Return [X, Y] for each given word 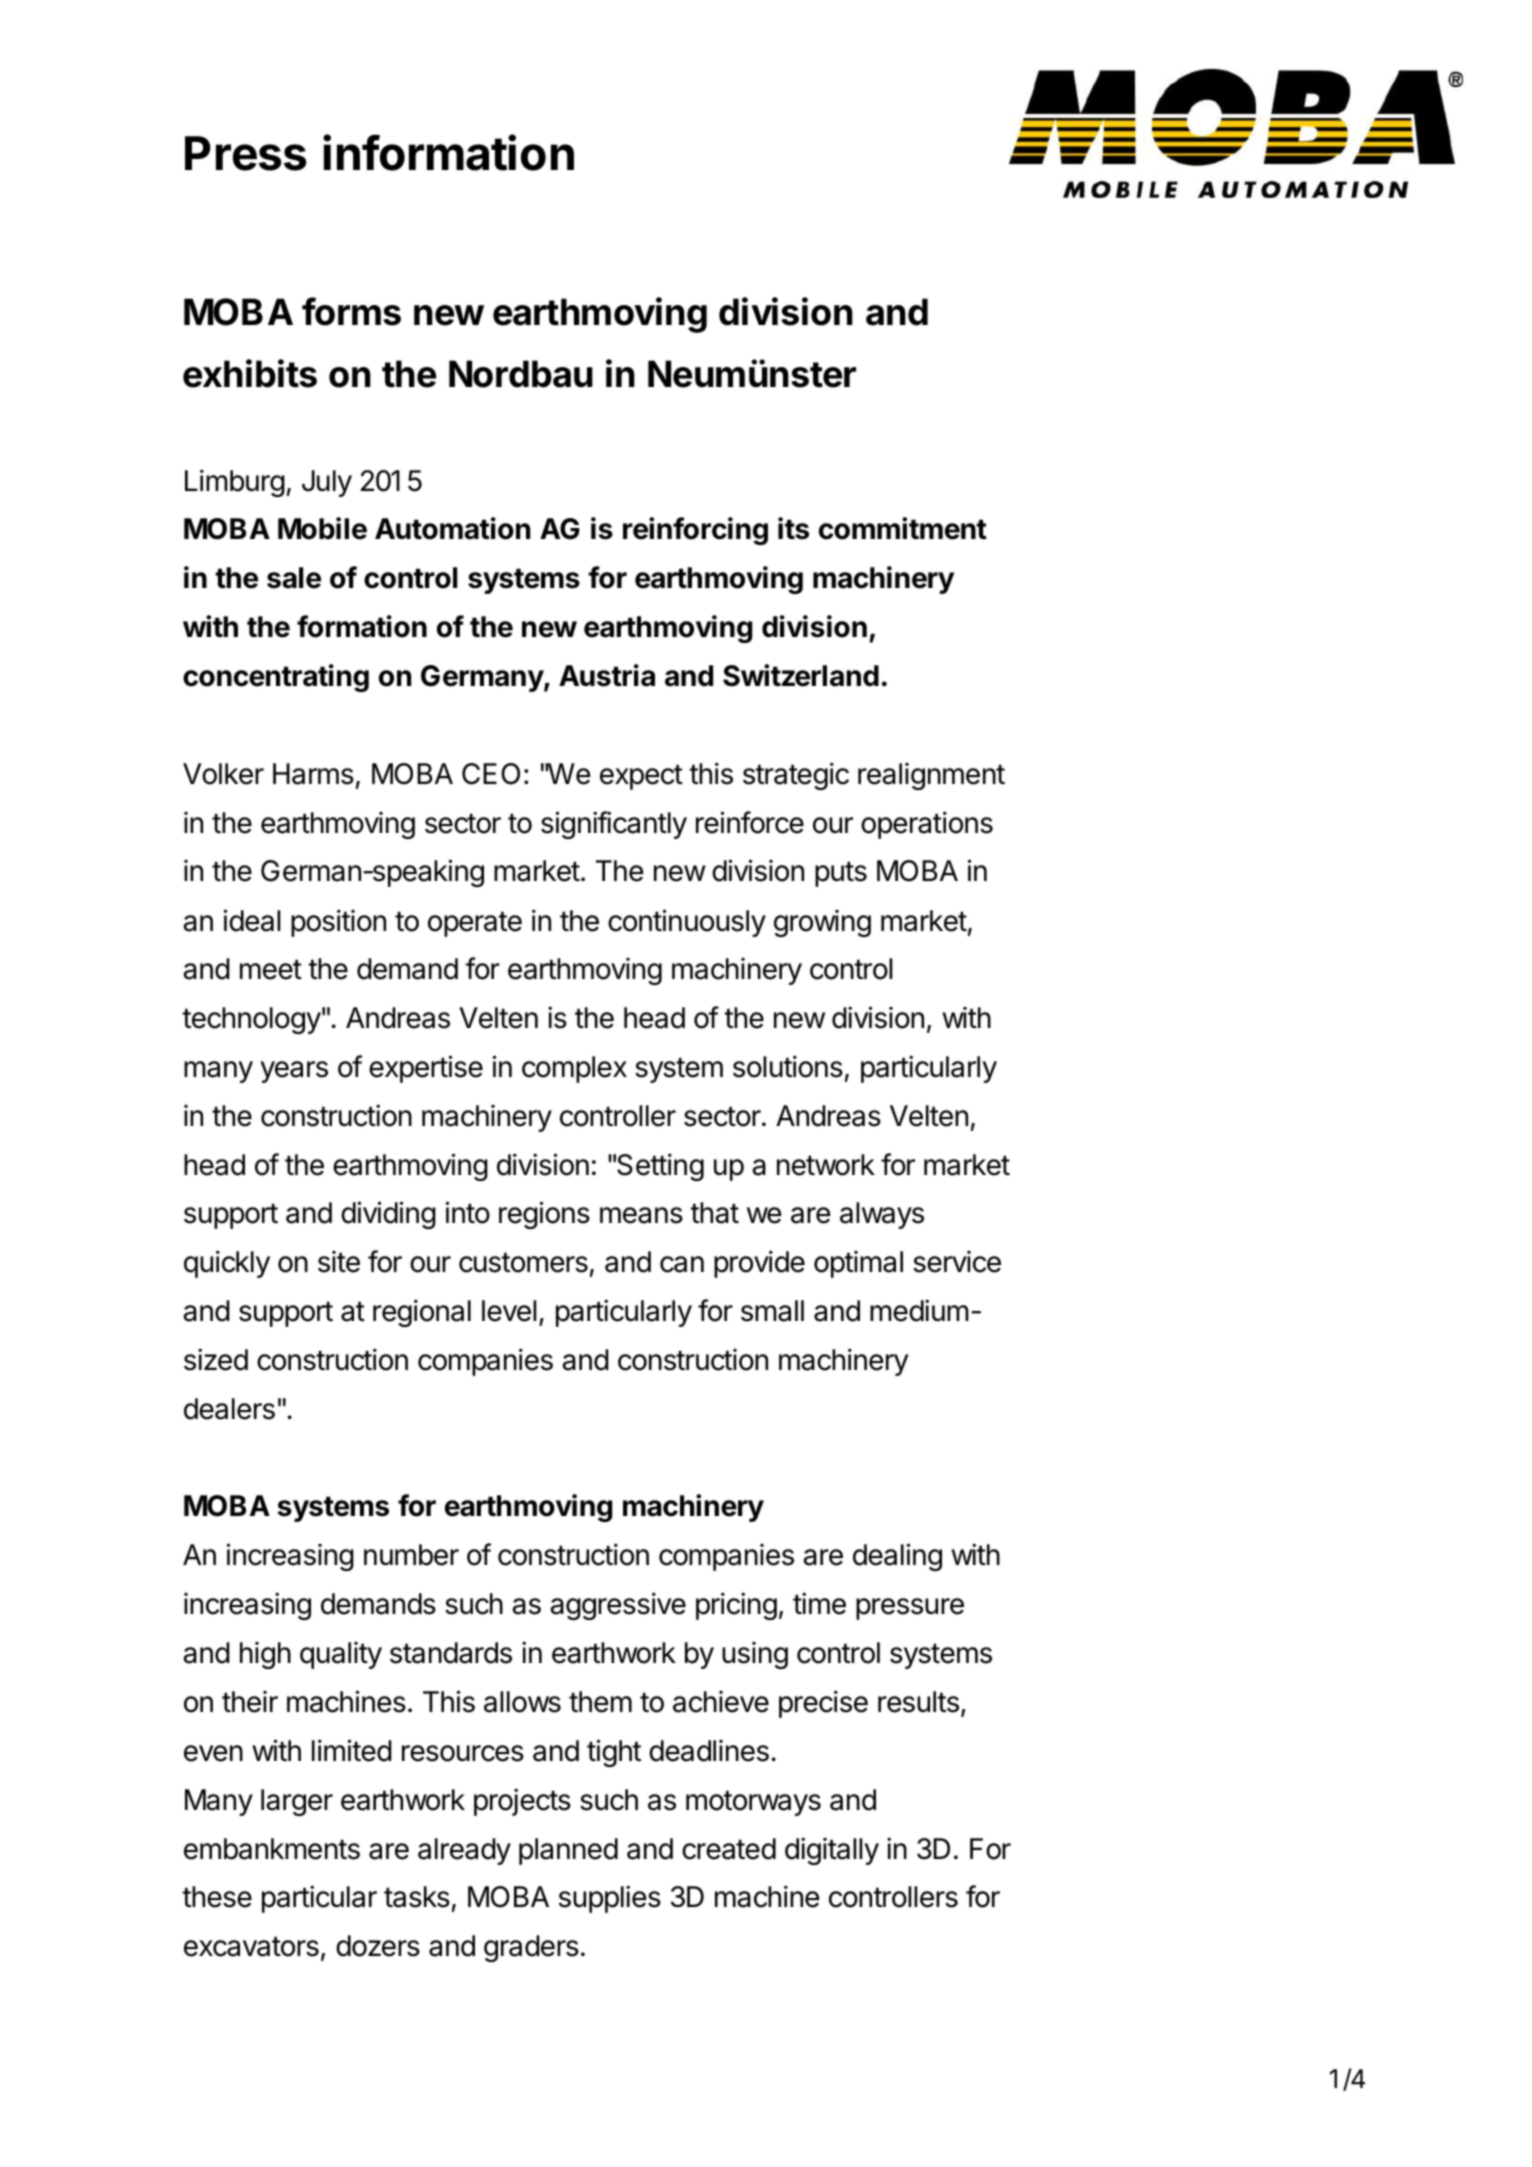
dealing [897, 1557]
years [294, 1072]
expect [641, 777]
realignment [931, 776]
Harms [313, 774]
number [411, 1555]
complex [574, 1069]
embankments [272, 1849]
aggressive [618, 1606]
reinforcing [695, 531]
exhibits [250, 373]
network [826, 1165]
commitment [903, 528]
